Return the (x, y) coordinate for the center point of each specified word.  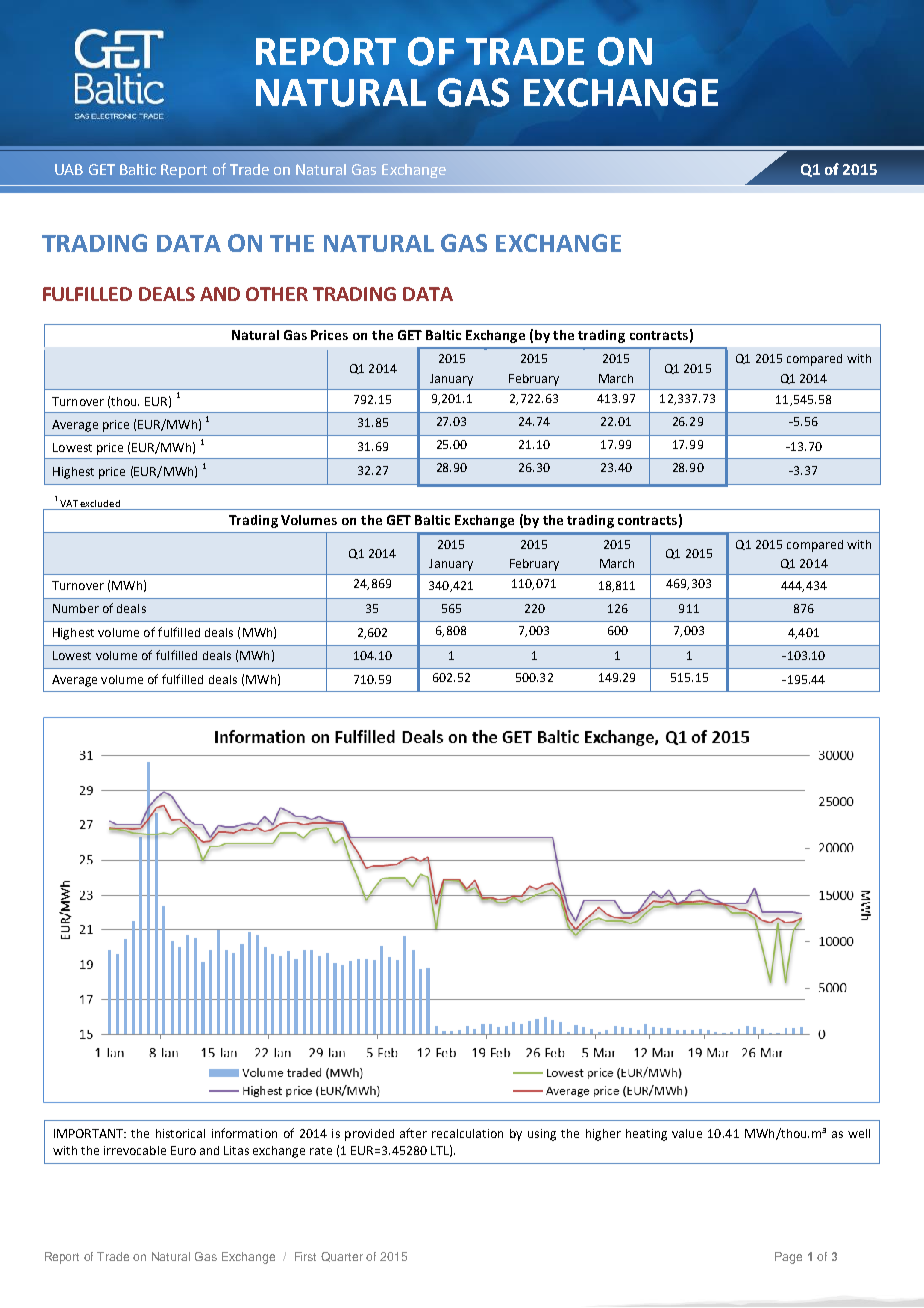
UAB (69, 169)
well (859, 1133)
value (687, 1133)
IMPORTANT (89, 1133)
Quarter (342, 1257)
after (413, 1133)
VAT (69, 505)
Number (76, 608)
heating (646, 1135)
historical (180, 1133)
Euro (183, 1150)
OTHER (277, 294)
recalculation (467, 1133)
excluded (100, 505)
